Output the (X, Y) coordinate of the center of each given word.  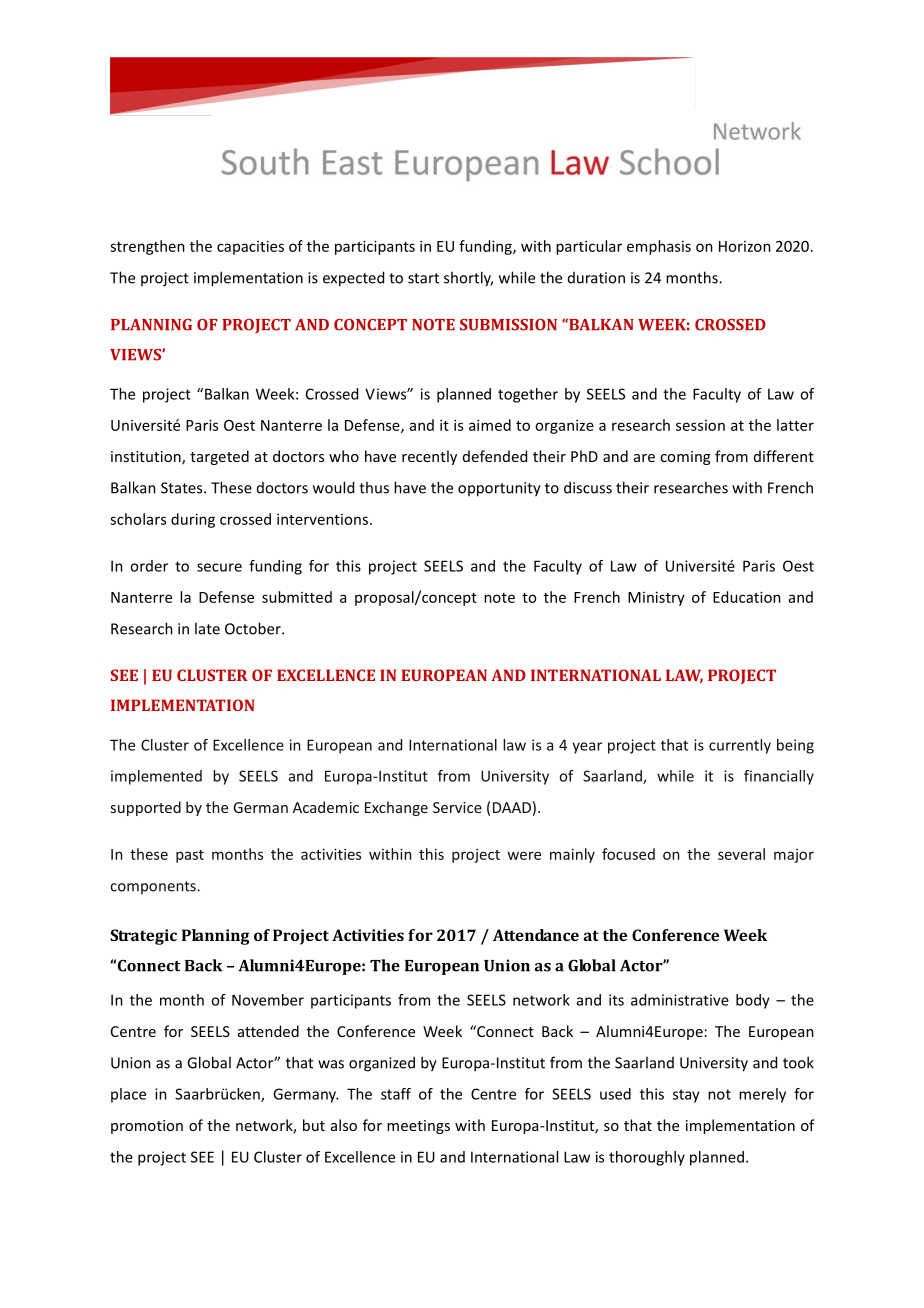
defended (495, 456)
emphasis (659, 247)
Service (457, 807)
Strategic (143, 937)
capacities (250, 247)
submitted (297, 597)
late (207, 628)
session (700, 425)
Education (747, 597)
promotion (147, 1127)
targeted (219, 457)
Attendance (536, 935)
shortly (468, 279)
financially (779, 777)
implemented (156, 777)
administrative (680, 1000)
